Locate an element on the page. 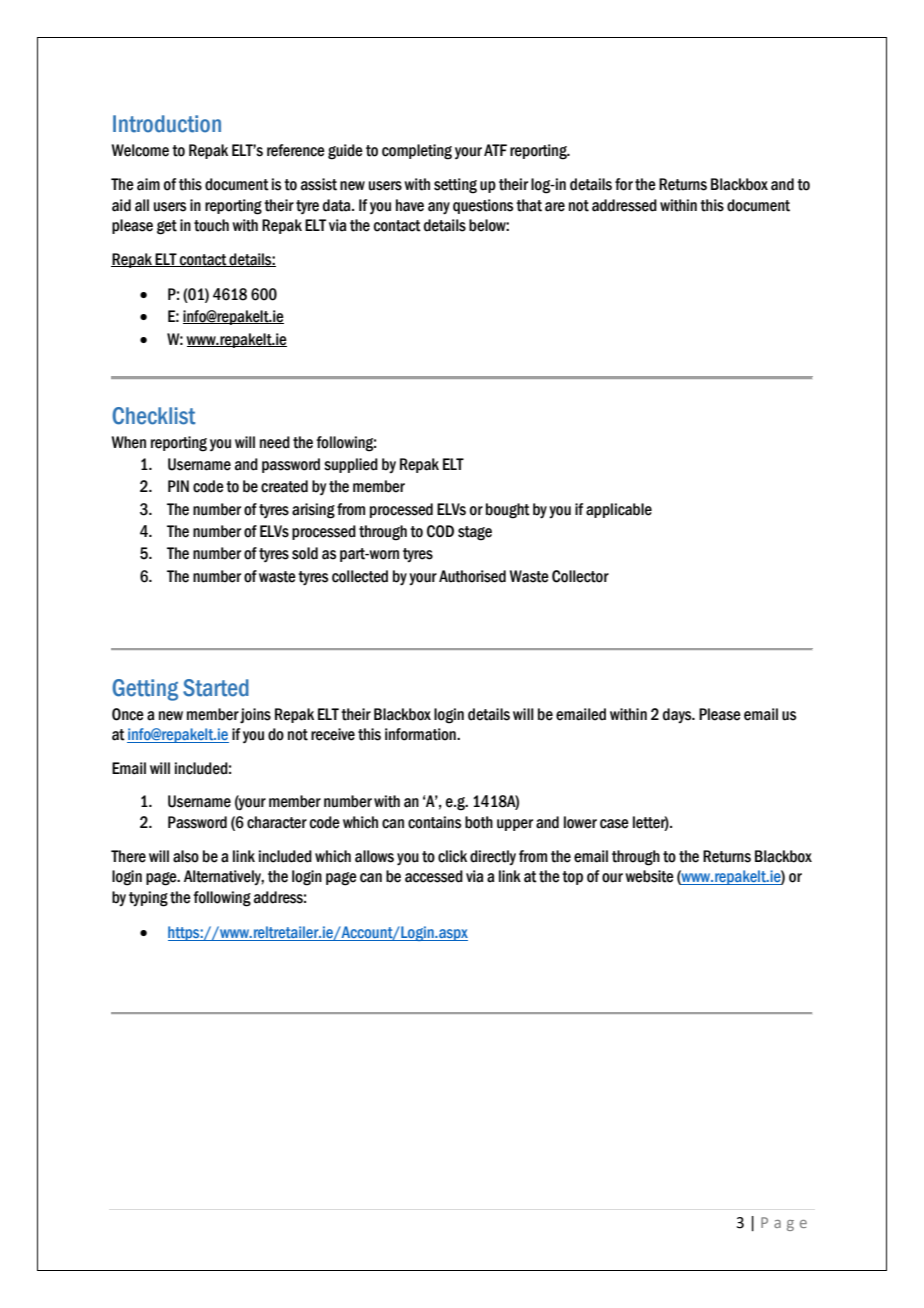 Image resolution: width=924 pixels, height=1308 pixels. are is located at coordinates (555, 207).
